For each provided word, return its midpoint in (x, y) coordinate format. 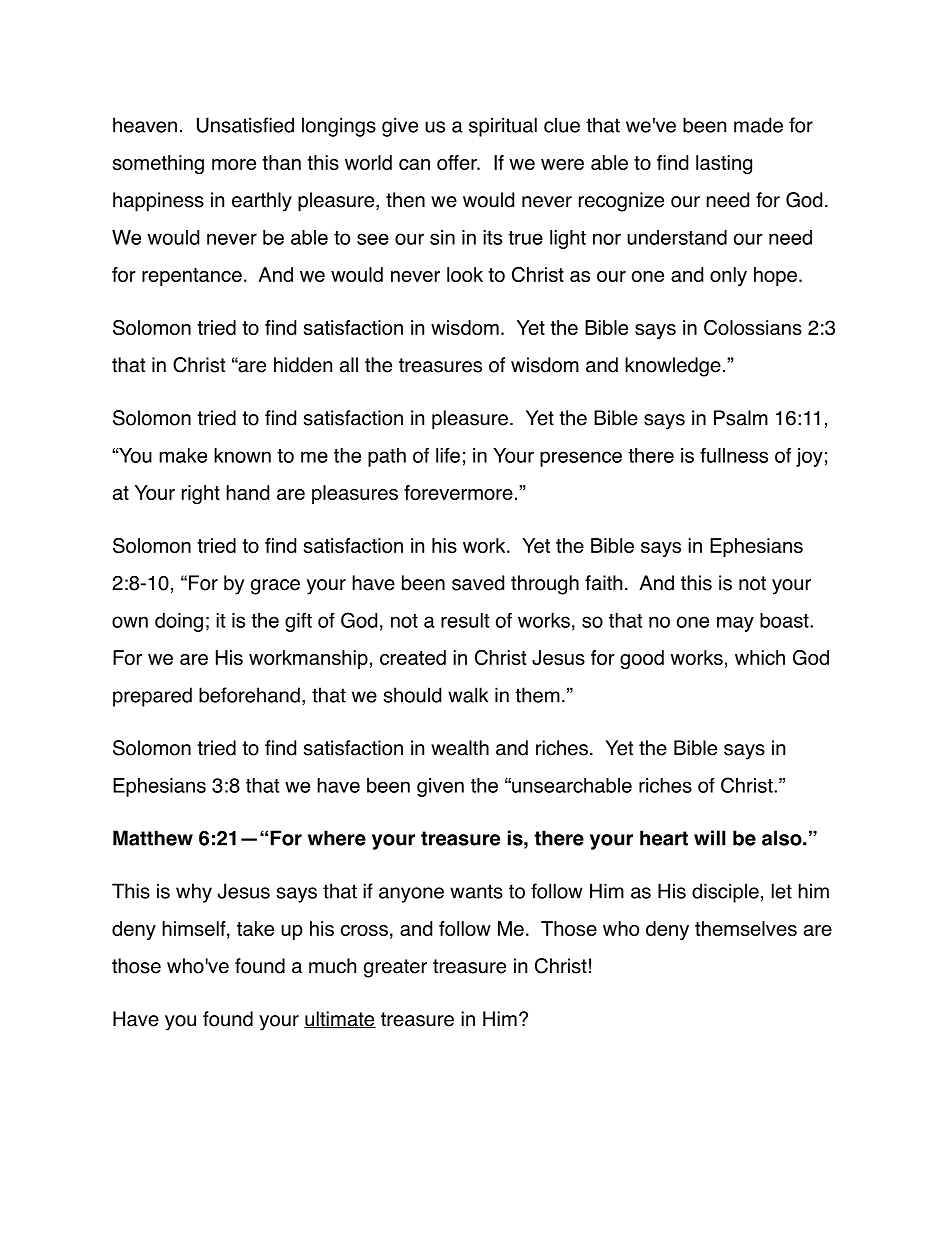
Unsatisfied (245, 125)
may (735, 624)
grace (275, 587)
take (255, 928)
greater (395, 968)
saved (478, 583)
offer (458, 162)
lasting (724, 165)
